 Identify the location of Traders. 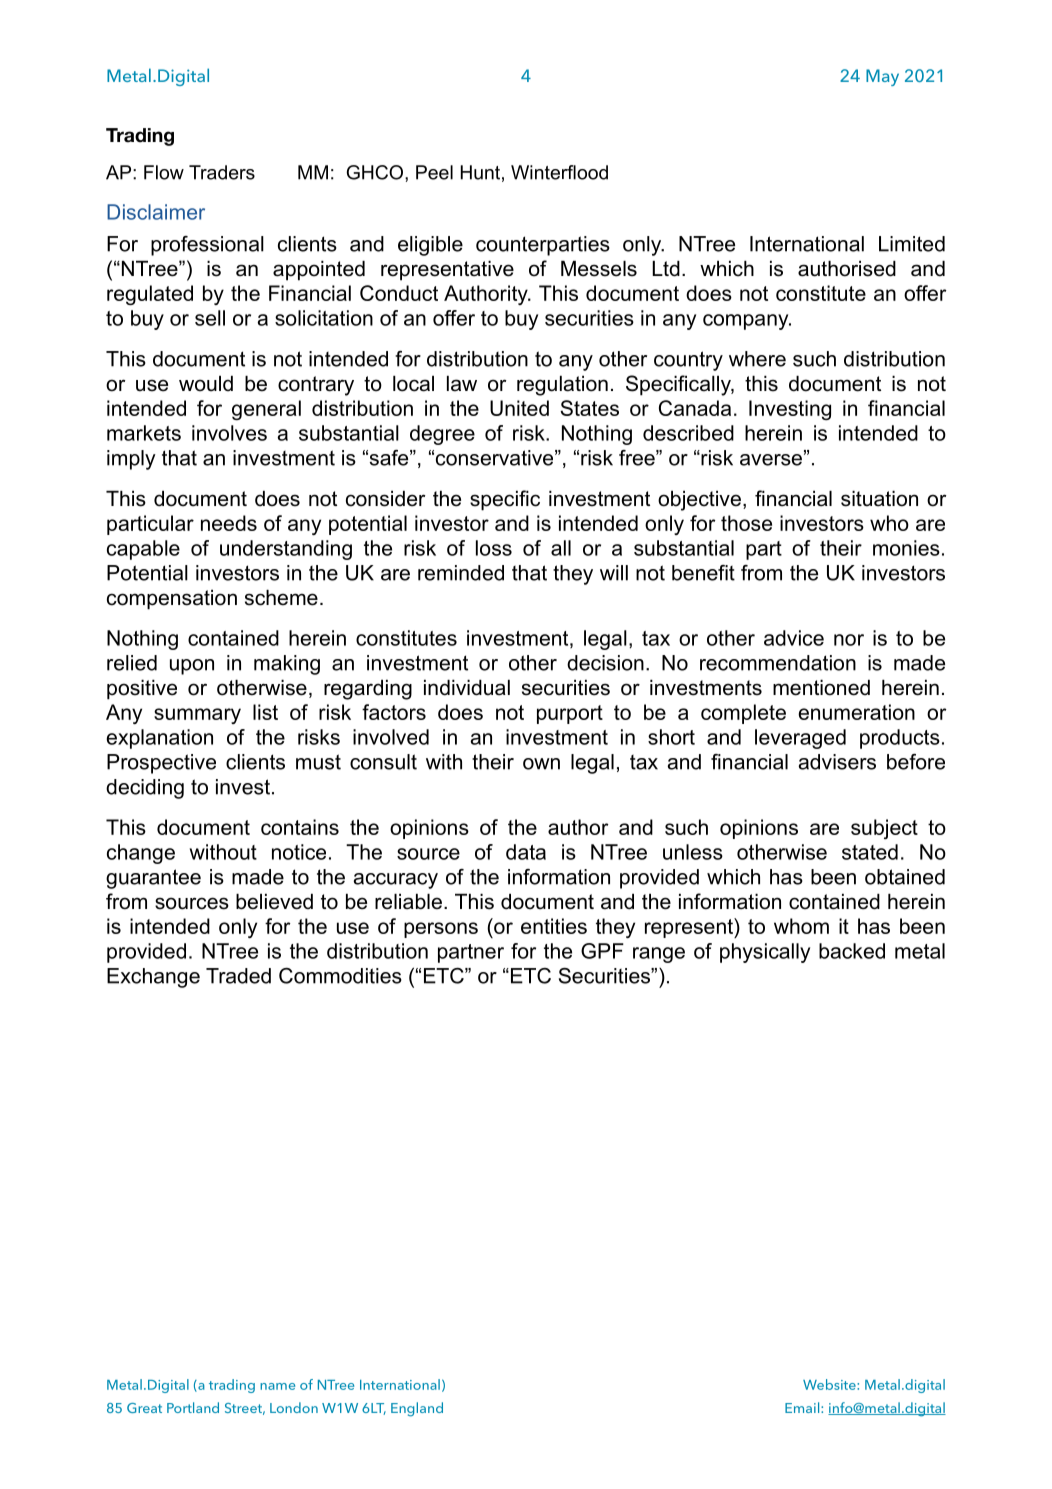
(222, 172).
